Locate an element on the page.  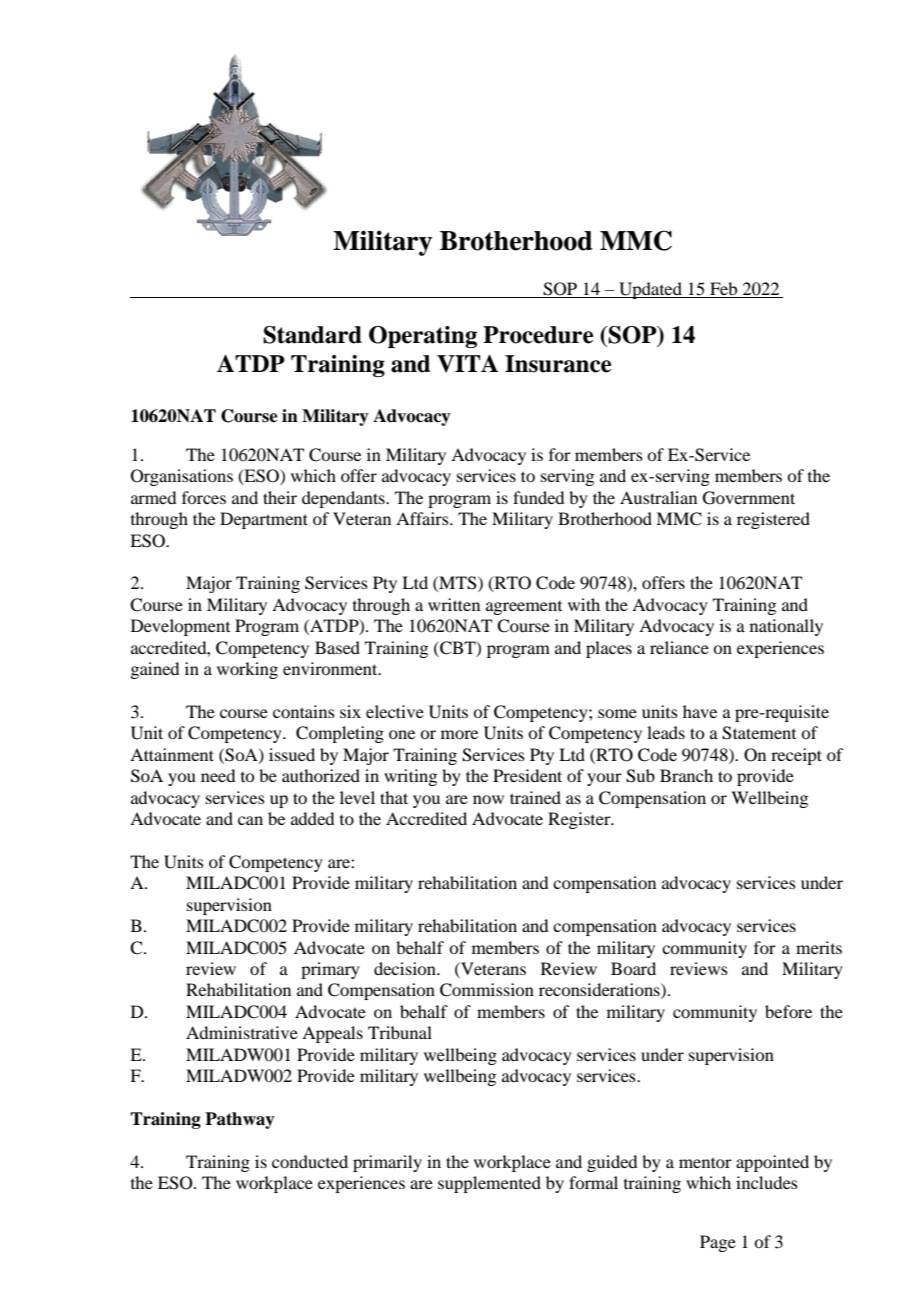
written is located at coordinates (454, 604).
